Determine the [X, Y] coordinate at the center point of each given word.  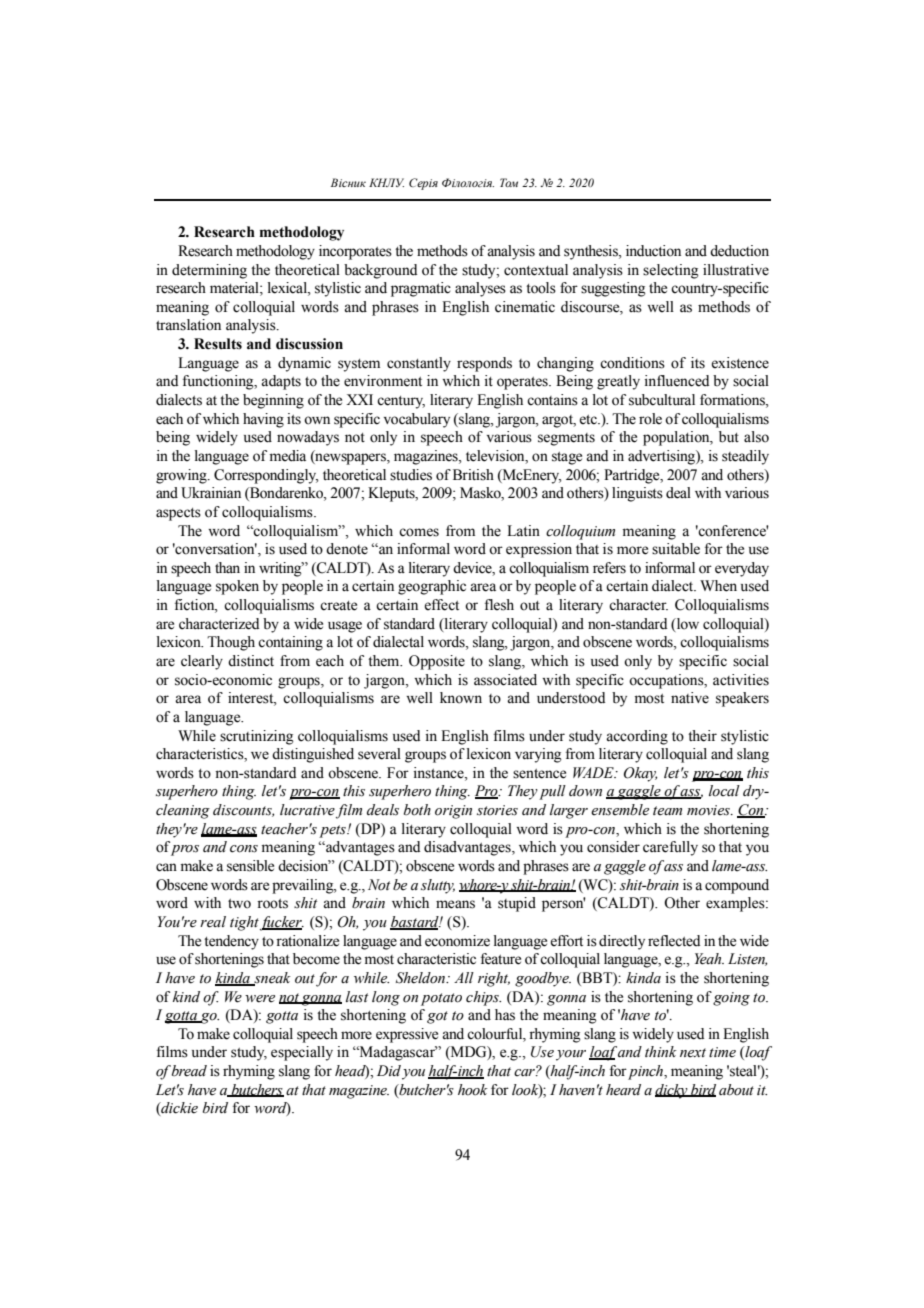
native [690, 698]
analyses [480, 289]
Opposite [437, 662]
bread [189, 1071]
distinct [251, 661]
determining [209, 271]
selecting [671, 271]
